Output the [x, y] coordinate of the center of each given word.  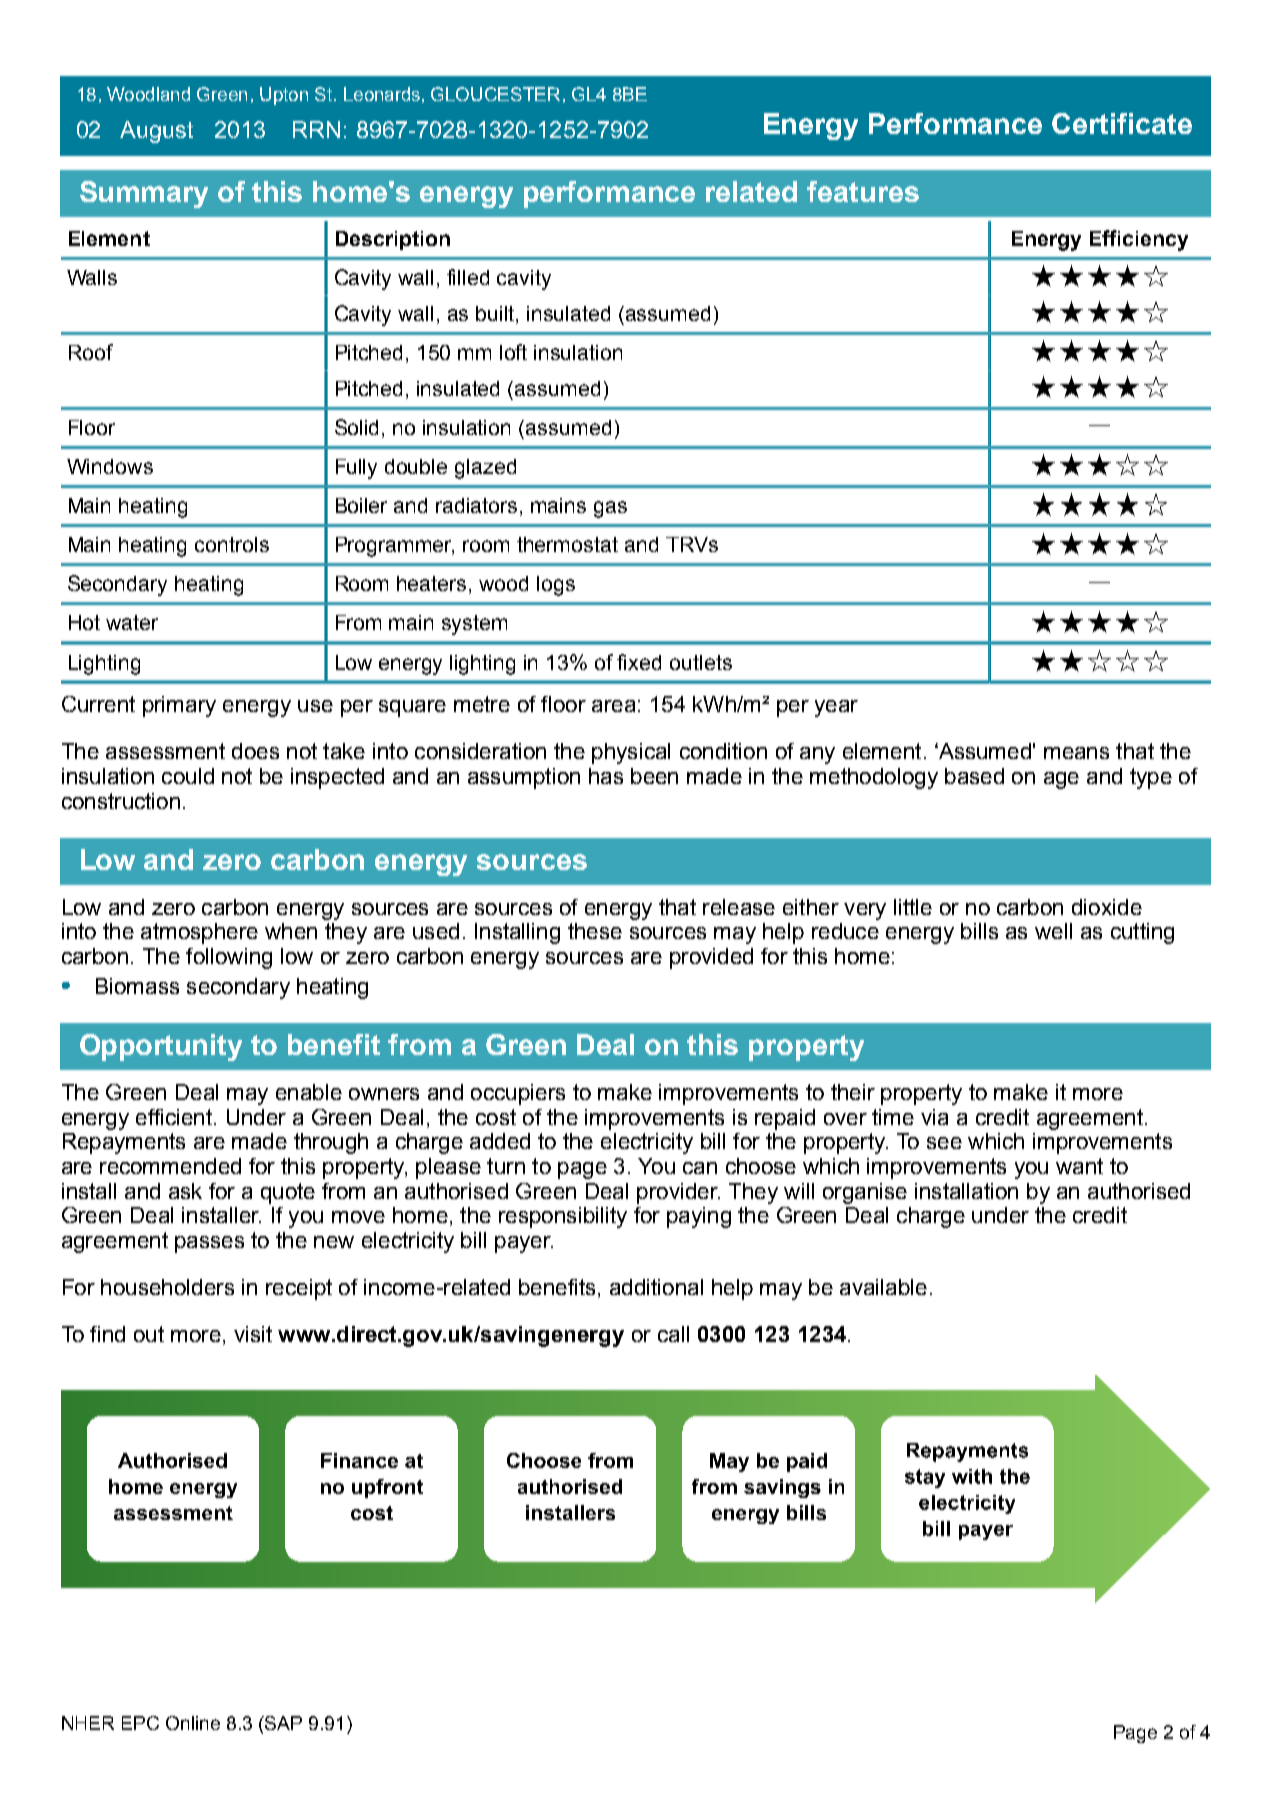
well [1053, 931]
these [595, 931]
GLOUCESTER [495, 94]
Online [193, 1723]
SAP [282, 1723]
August [156, 132]
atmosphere [199, 933]
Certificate [1122, 123]
